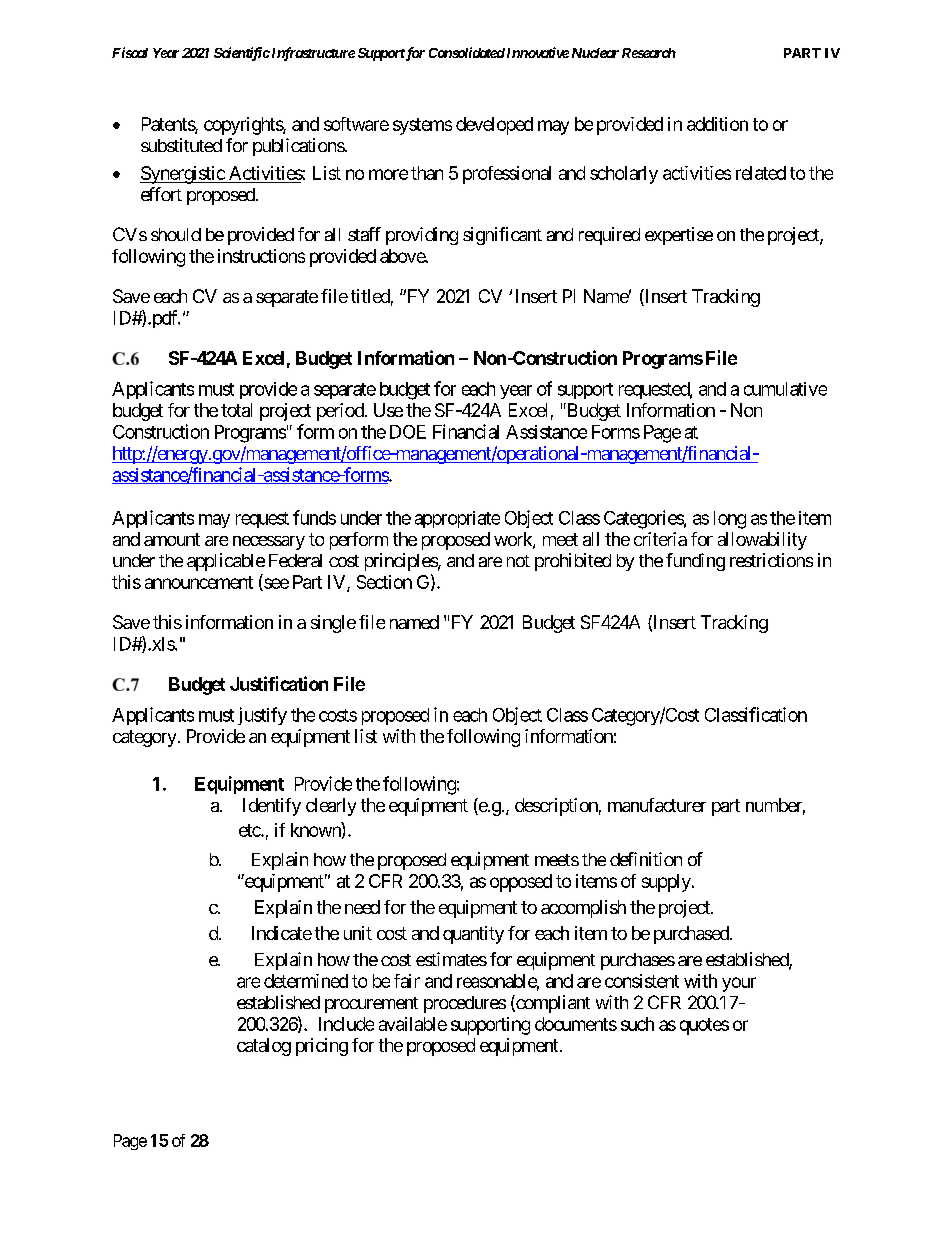 The image size is (952, 1233). Describe the element at coordinates (457, 519) in the screenshot. I see `appropriate` at that location.
